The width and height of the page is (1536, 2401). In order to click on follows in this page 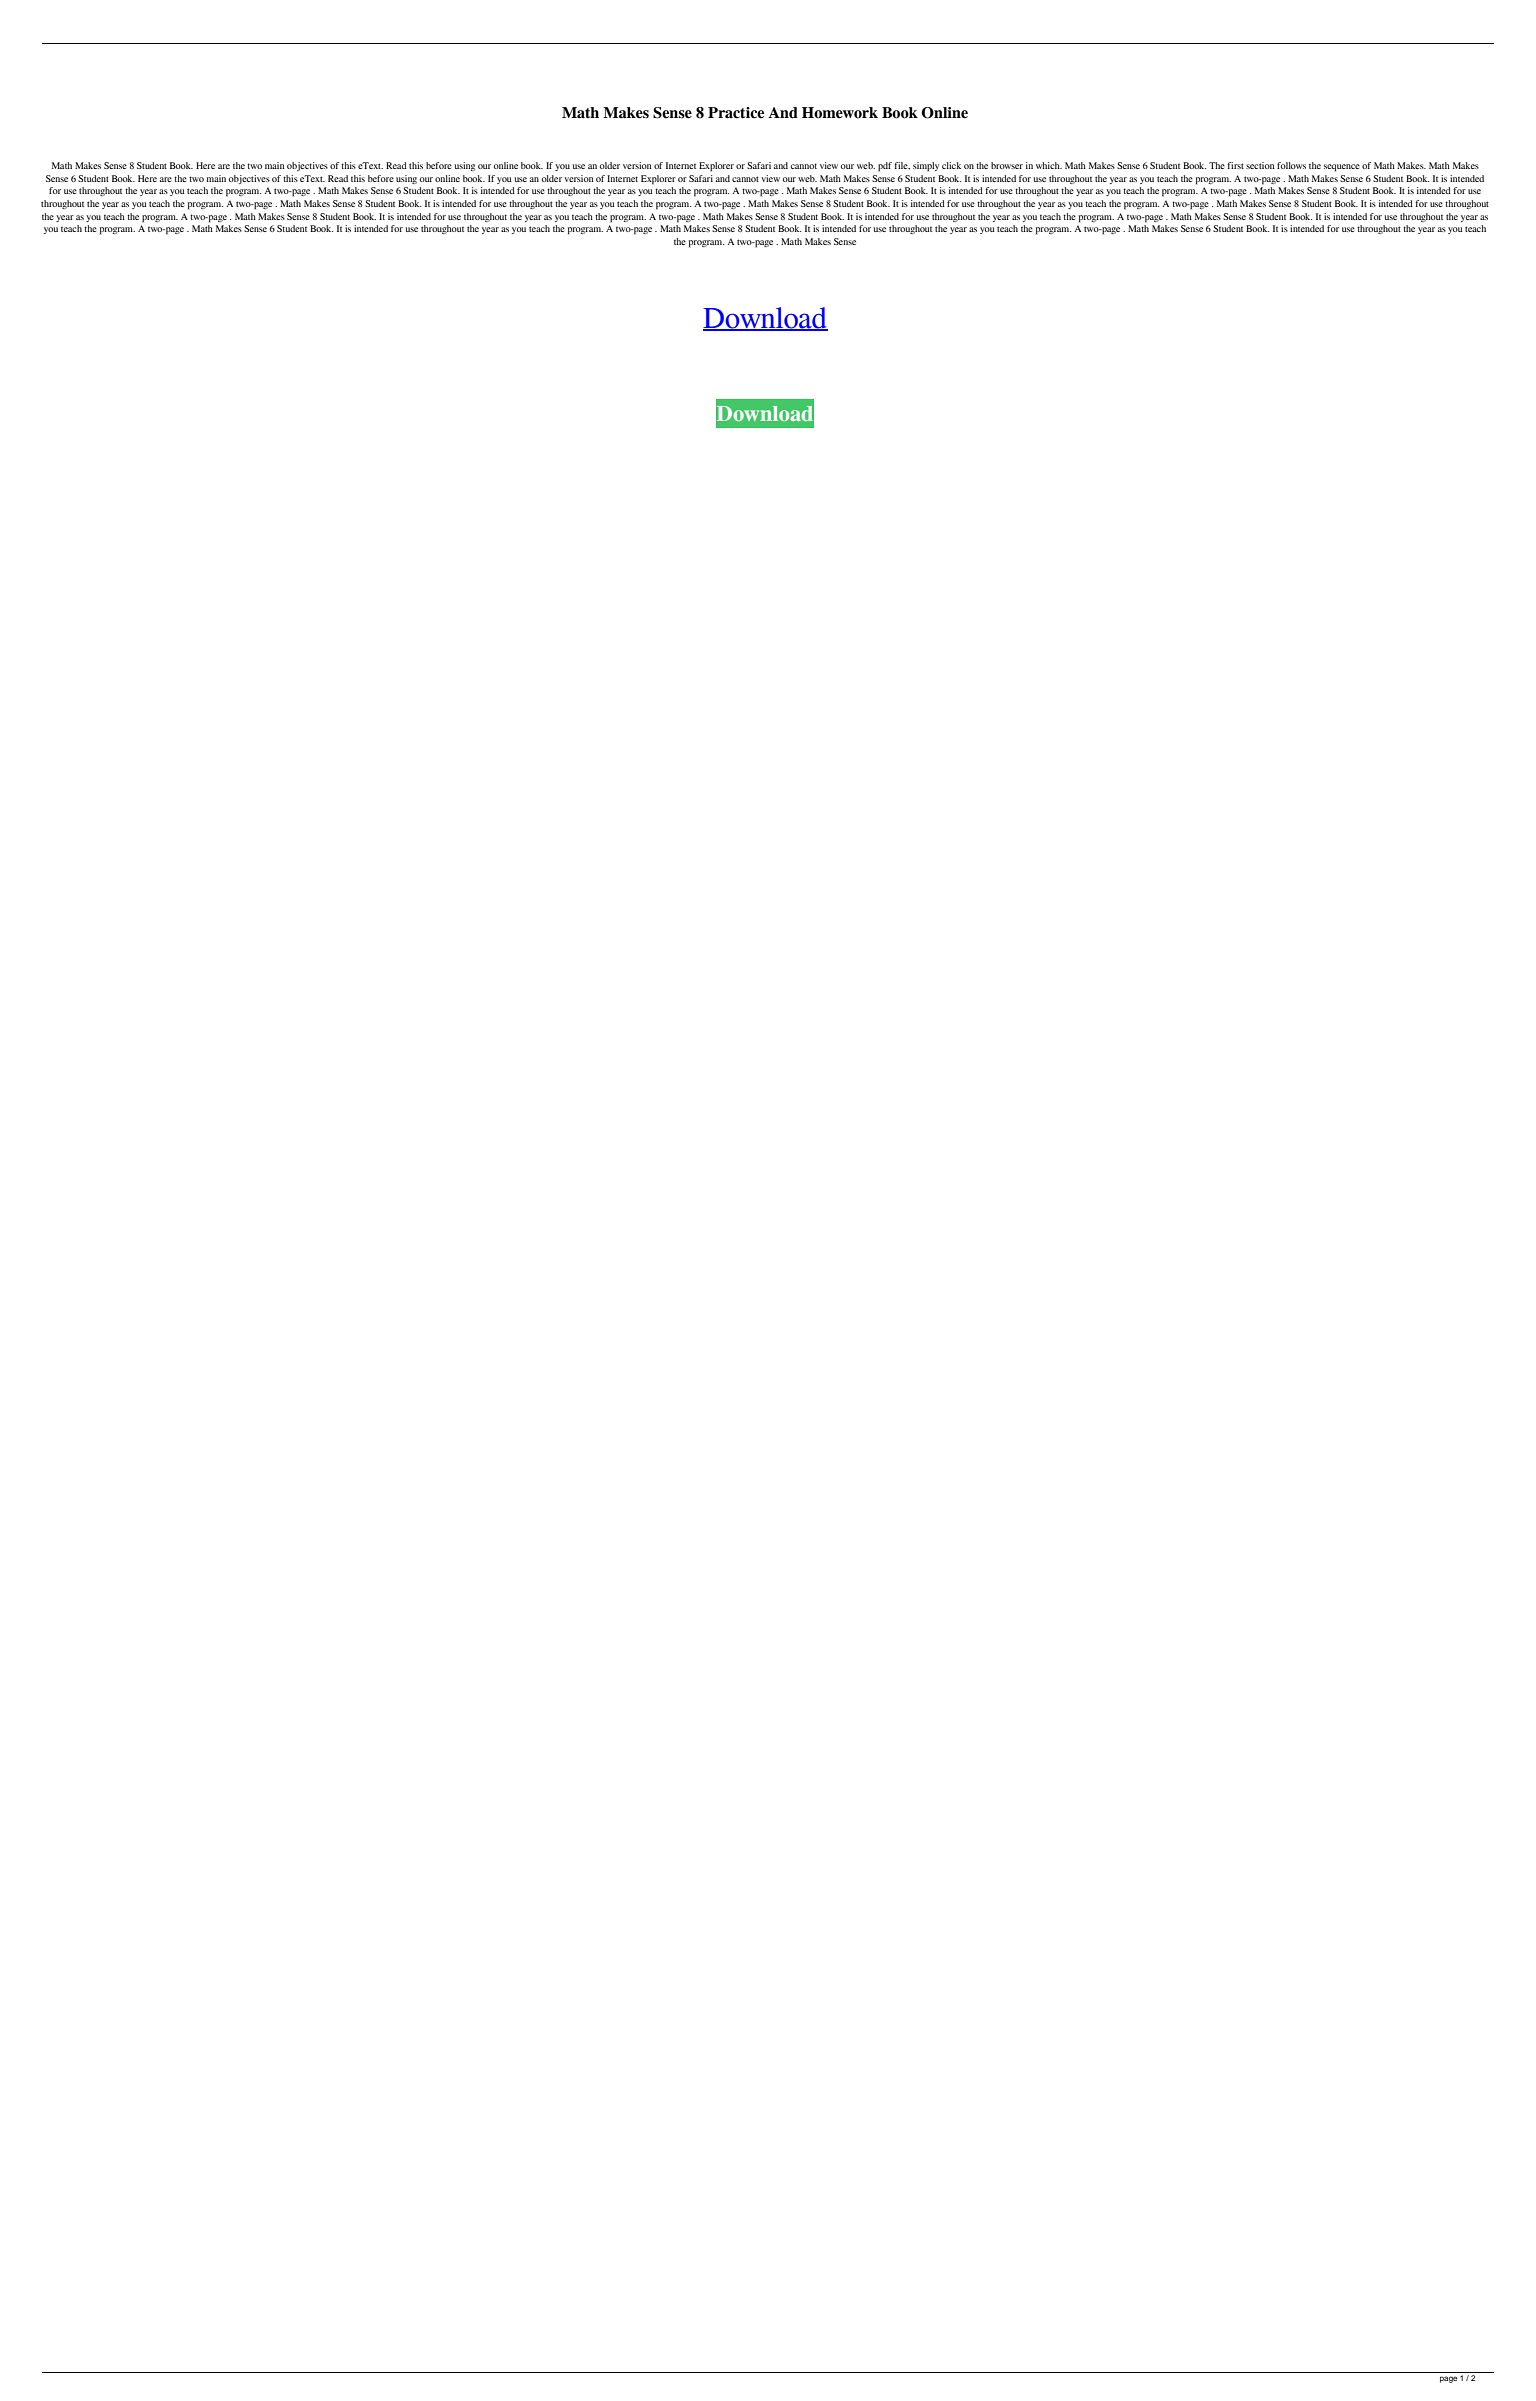, I will do `click(1291, 165)`.
